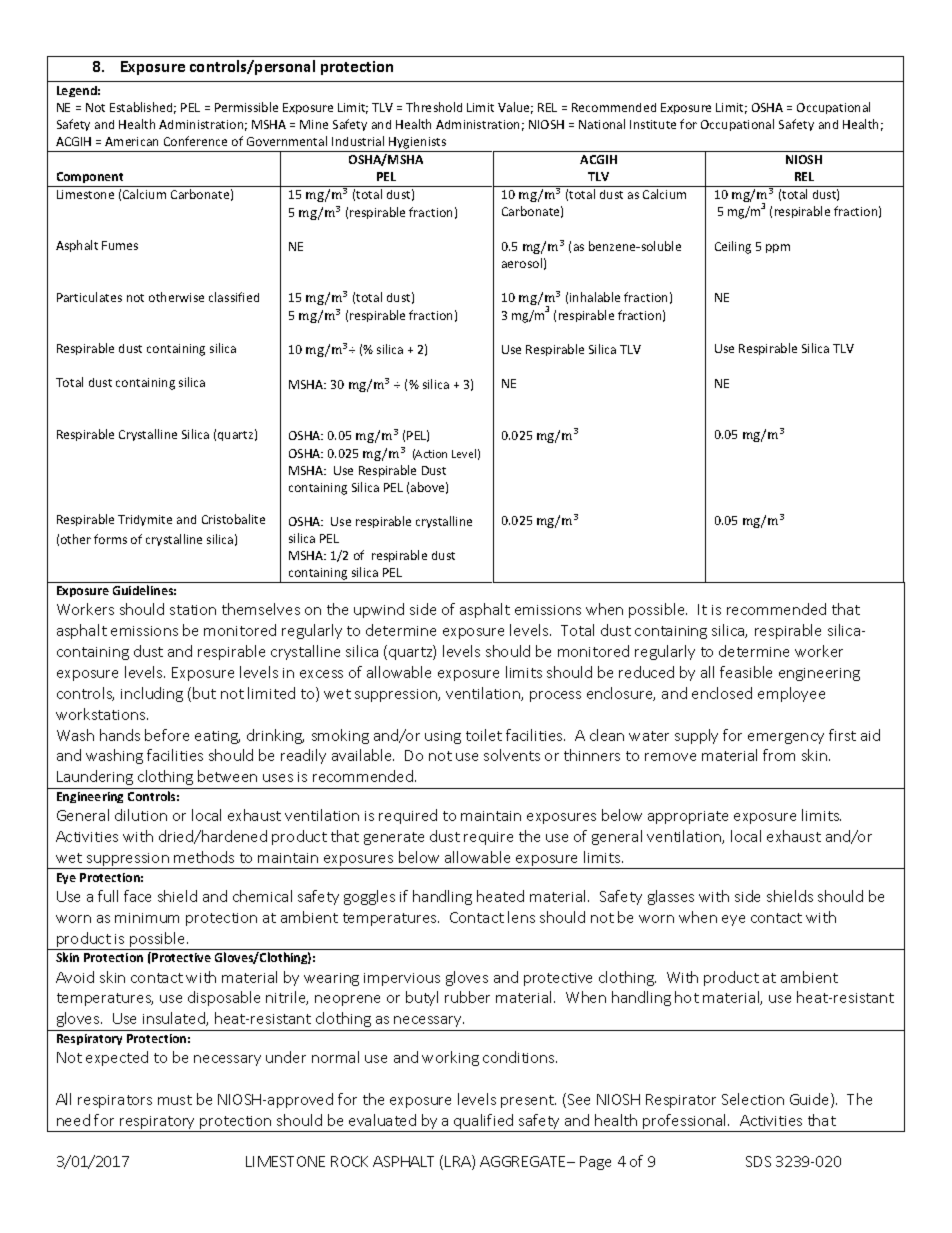 The width and height of the screenshot is (952, 1233). What do you see at coordinates (418, 144) in the screenshot?
I see `Hygienists` at bounding box center [418, 144].
